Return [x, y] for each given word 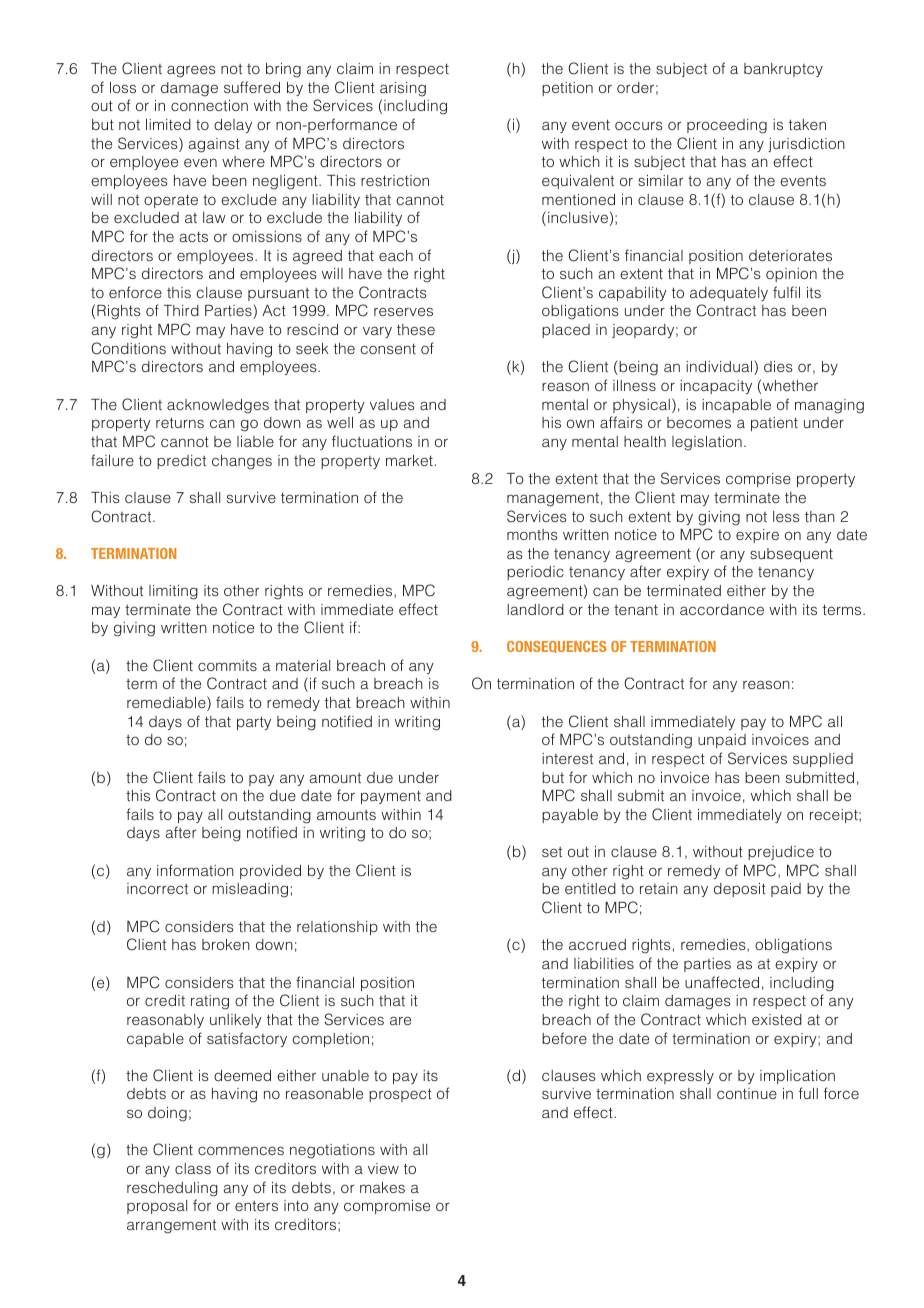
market [409, 460]
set [552, 852]
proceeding [727, 126]
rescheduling [172, 1189]
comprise [758, 480]
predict [181, 462]
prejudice [781, 853]
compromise [387, 1207]
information [195, 870]
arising [403, 89]
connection [209, 105]
